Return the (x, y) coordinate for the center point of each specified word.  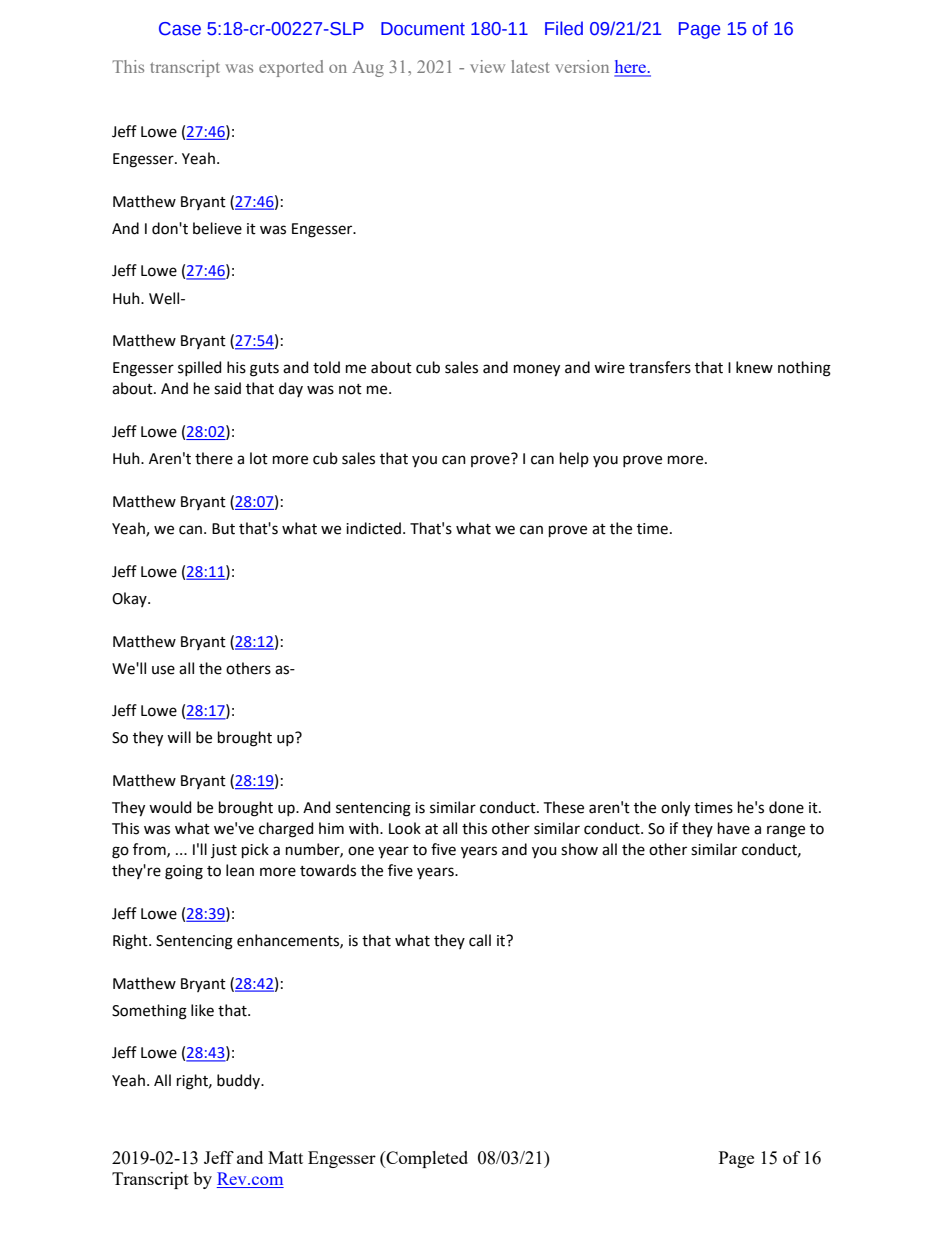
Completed (426, 1159)
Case (180, 29)
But (223, 529)
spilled (199, 368)
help (574, 459)
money (537, 370)
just (224, 851)
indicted (373, 528)
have (734, 828)
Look (405, 828)
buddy (240, 1081)
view (487, 66)
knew (754, 367)
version (582, 66)
